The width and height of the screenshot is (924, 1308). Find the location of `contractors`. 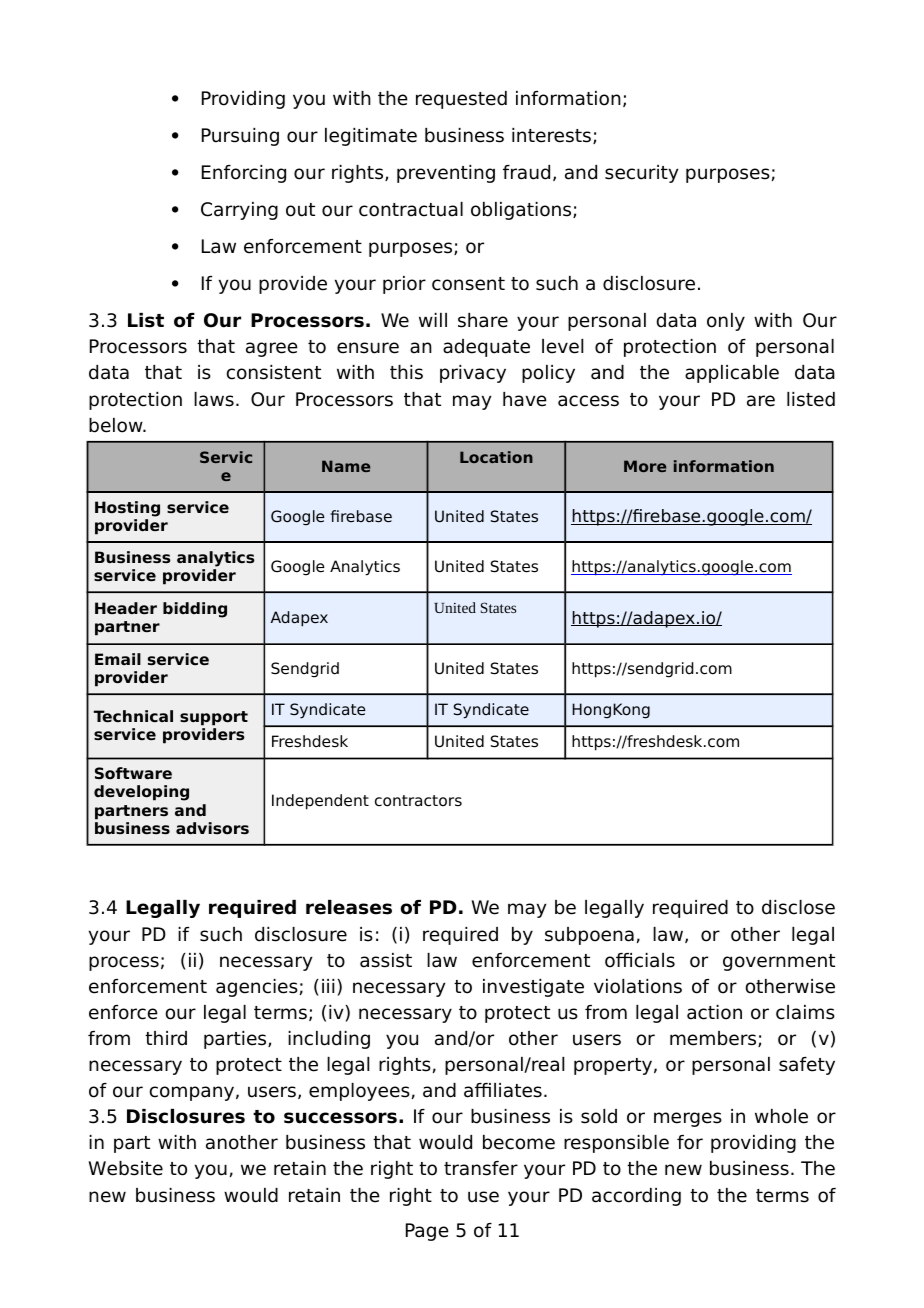

contractors is located at coordinates (418, 801).
